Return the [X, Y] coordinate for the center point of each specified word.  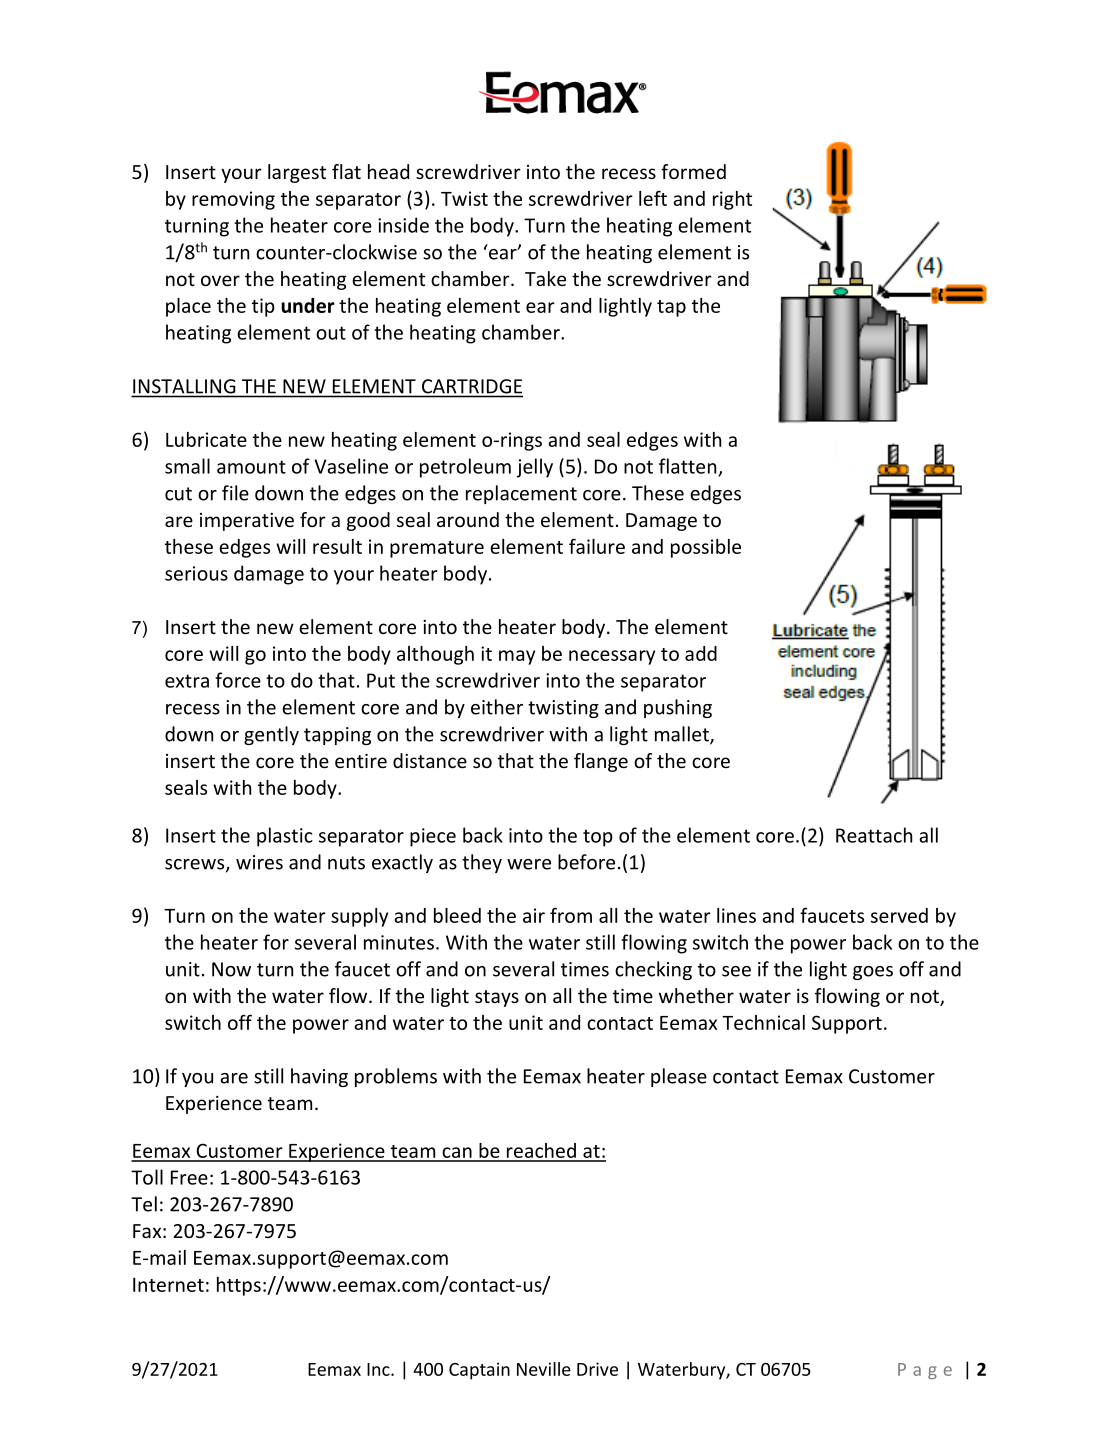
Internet [168, 1285]
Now [231, 969]
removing [233, 200]
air [534, 915]
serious [196, 573]
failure [597, 546]
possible [706, 548]
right [732, 200]
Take [545, 278]
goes [873, 973]
